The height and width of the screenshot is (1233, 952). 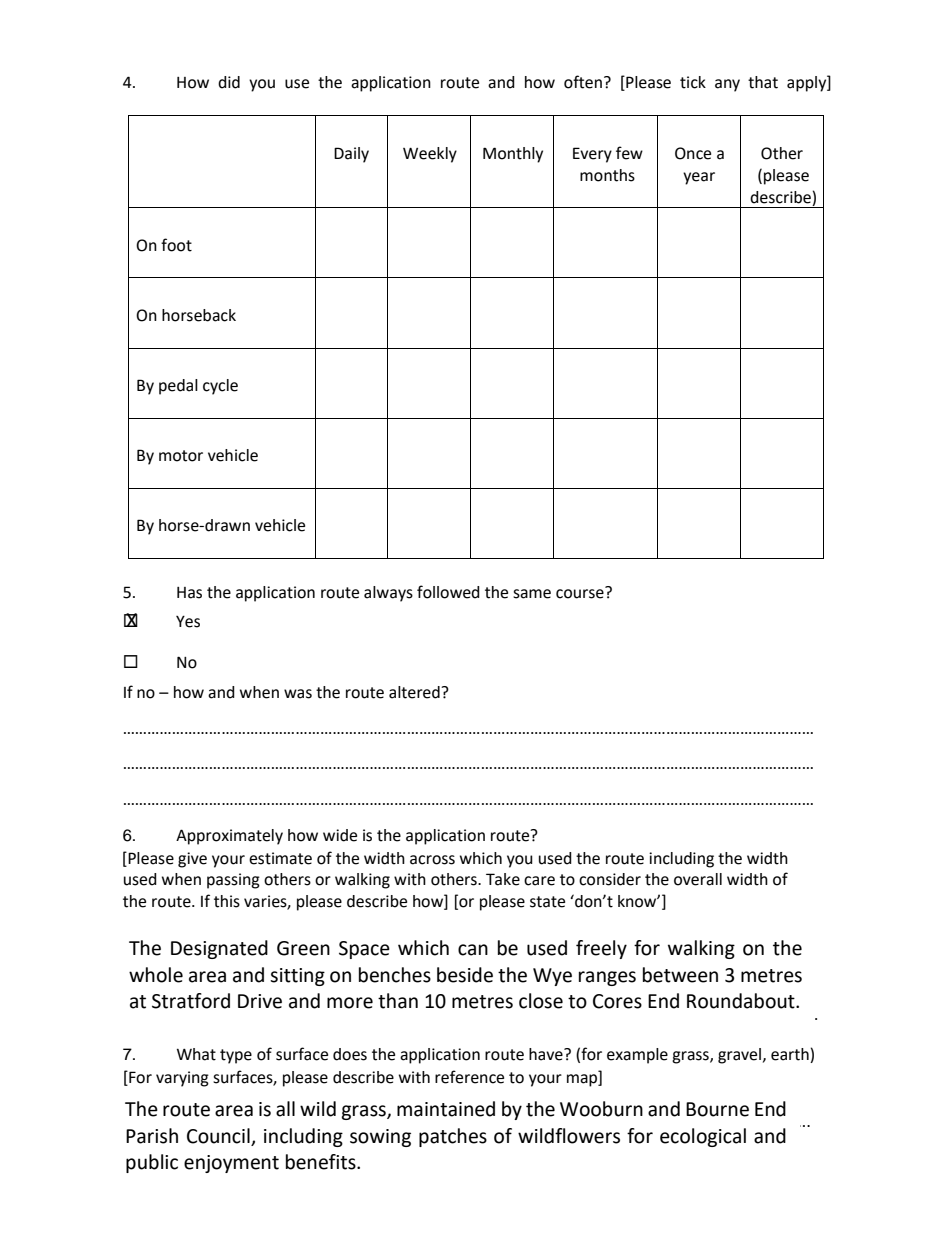 What do you see at coordinates (703, 1137) in the screenshot?
I see `ecological` at bounding box center [703, 1137].
